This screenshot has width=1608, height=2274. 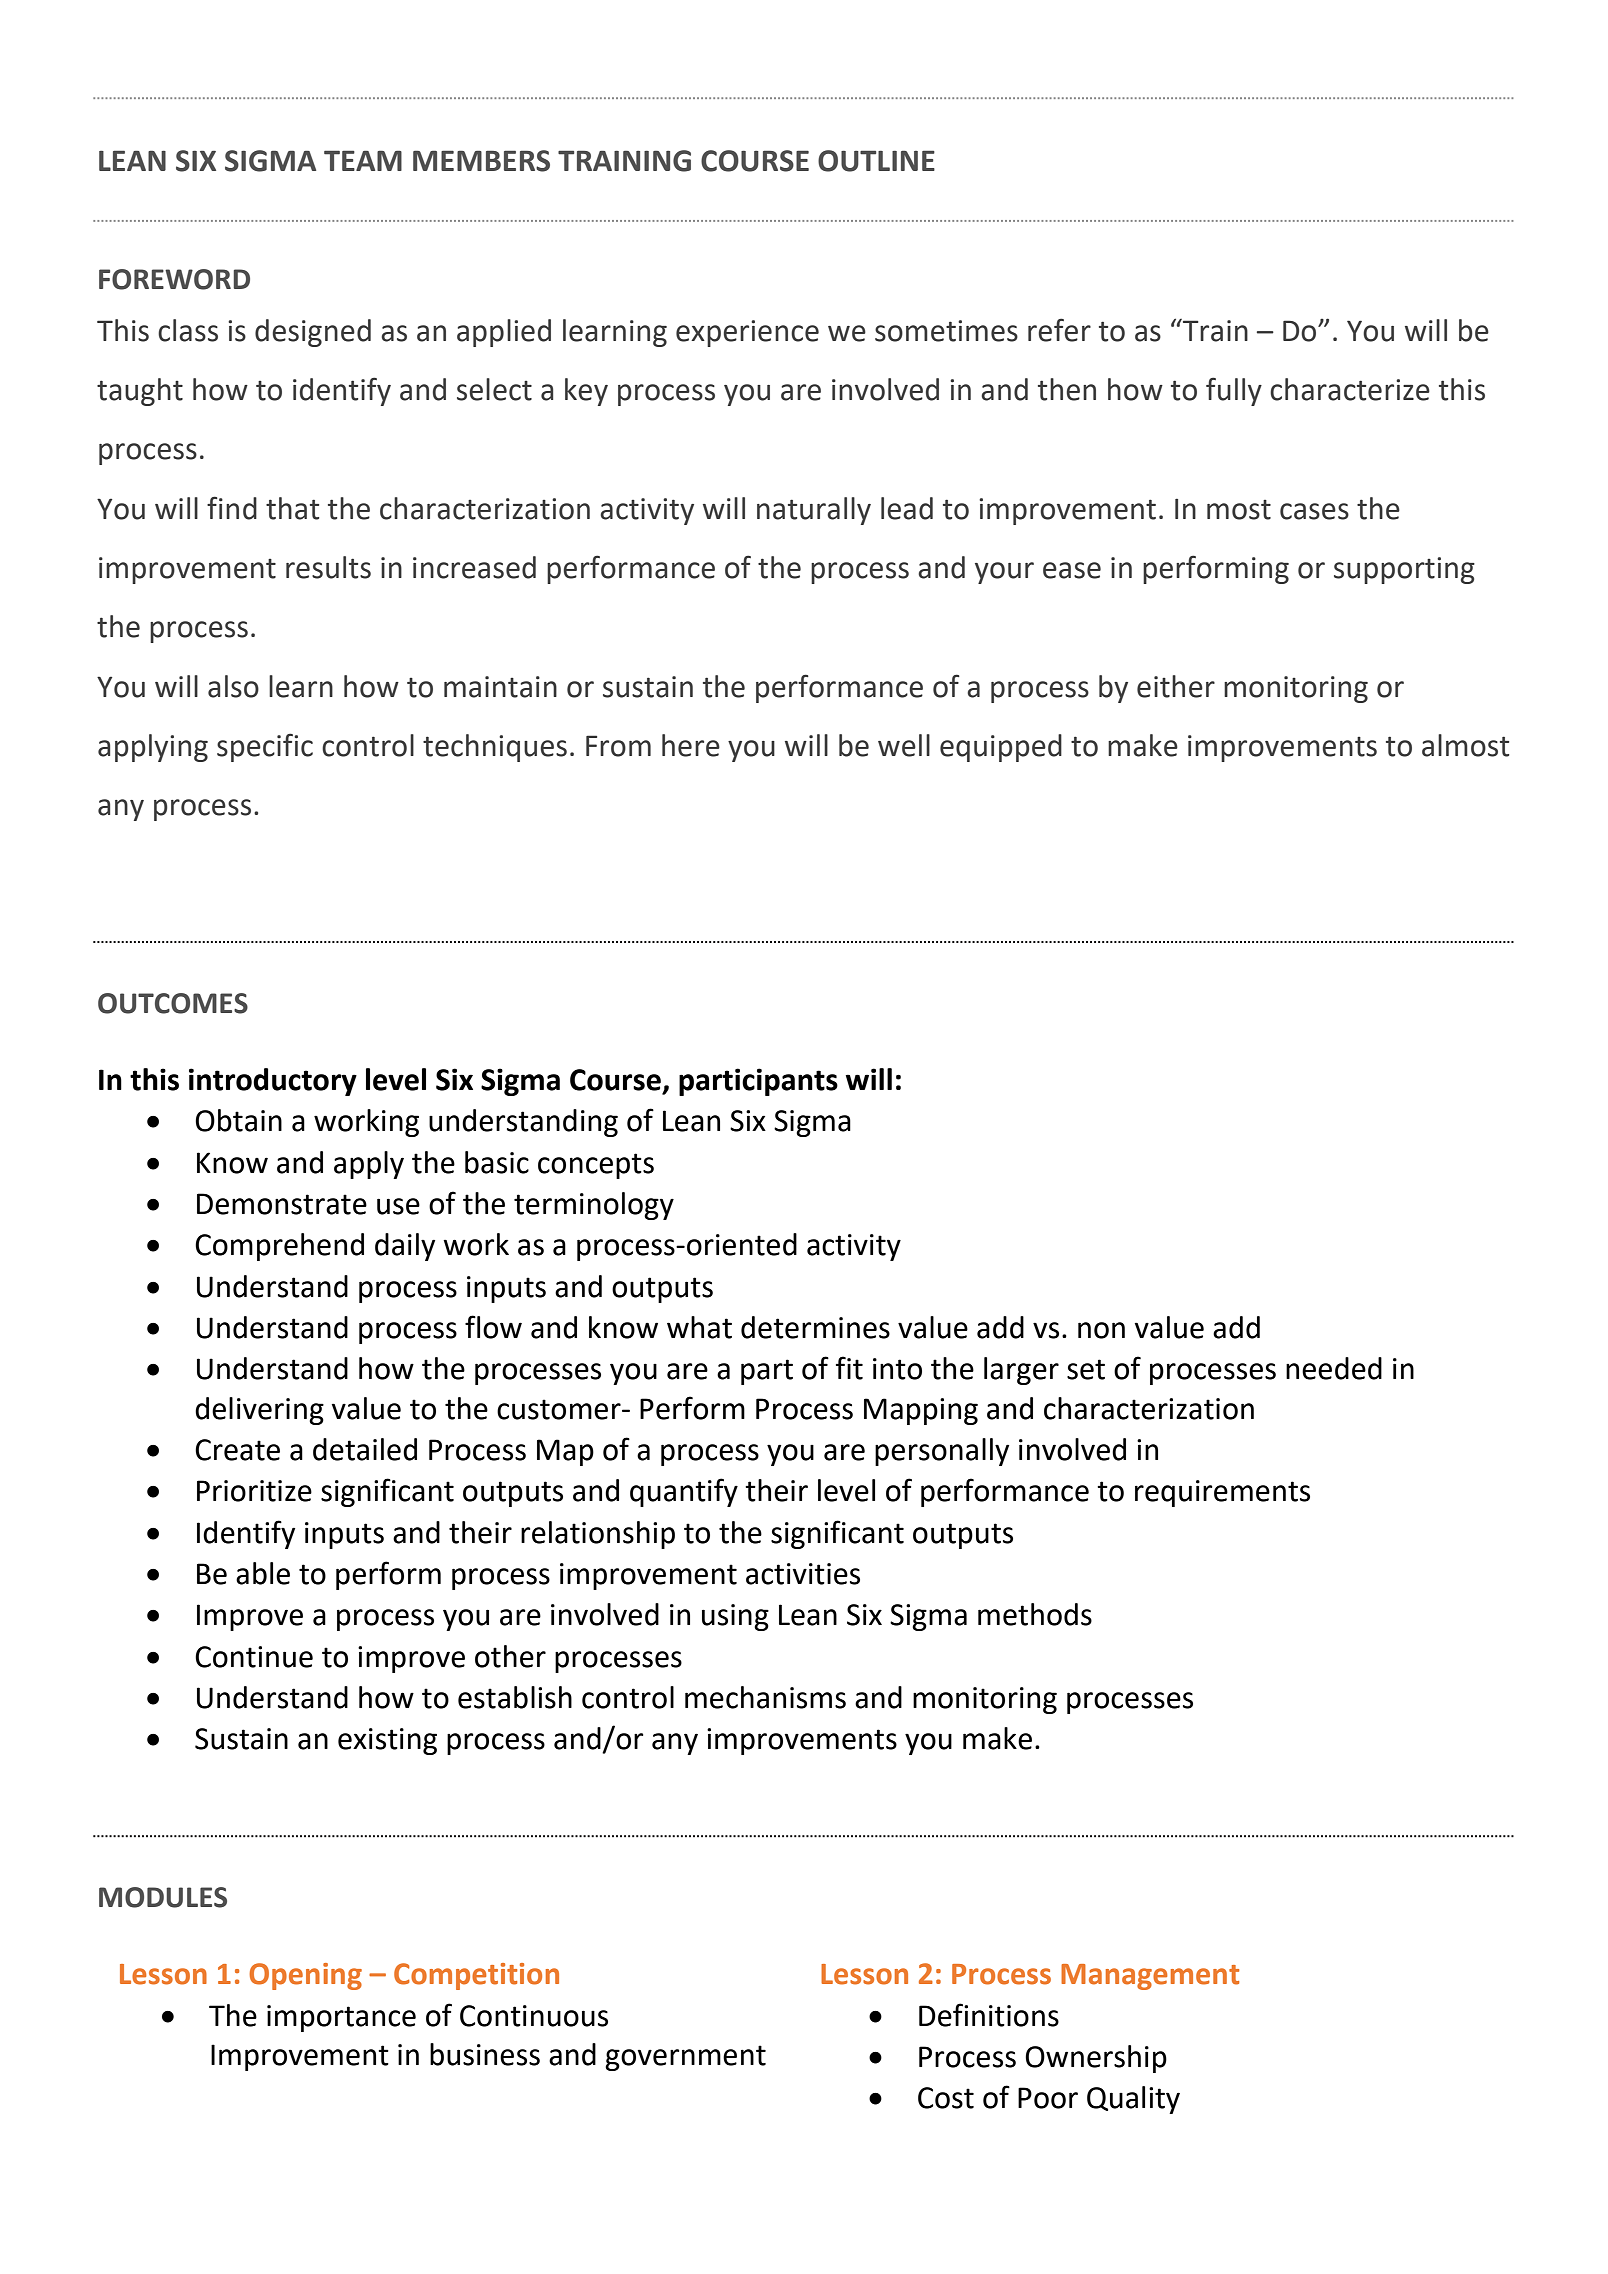 I want to click on Management, so click(x=1150, y=1977).
